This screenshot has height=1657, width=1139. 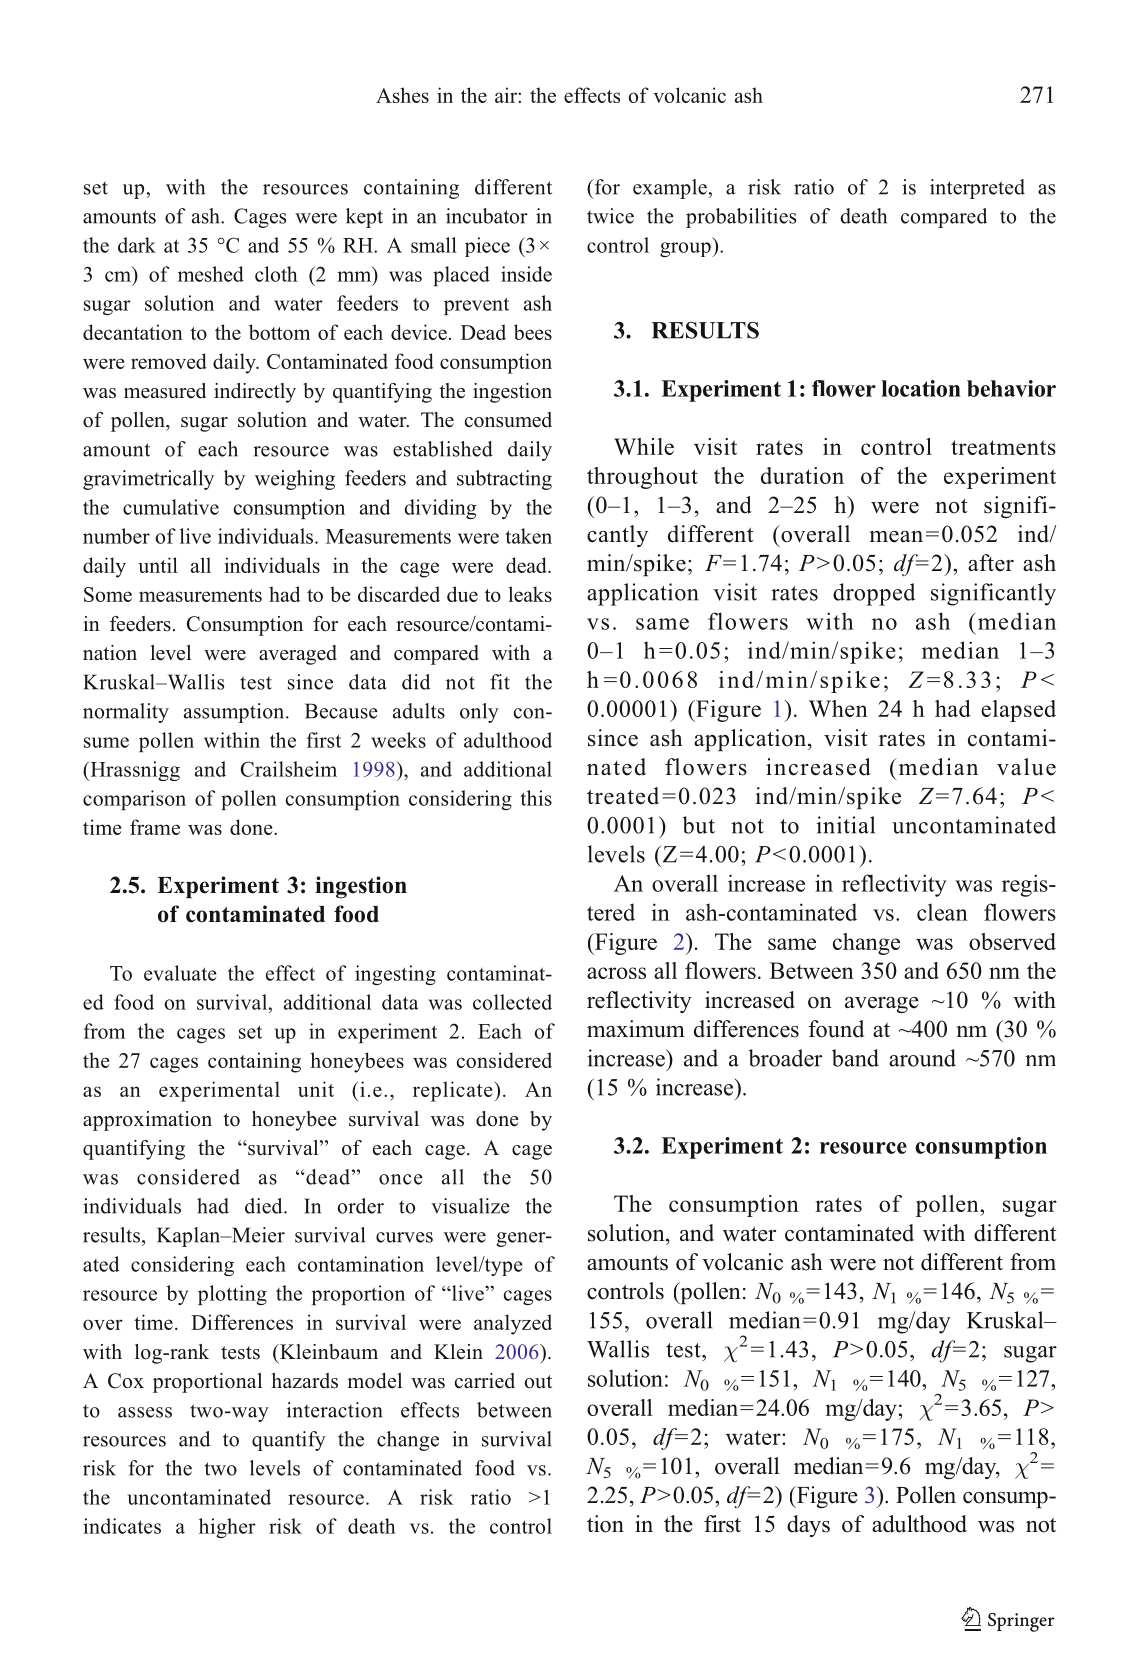 What do you see at coordinates (536, 798) in the screenshot?
I see `this` at bounding box center [536, 798].
